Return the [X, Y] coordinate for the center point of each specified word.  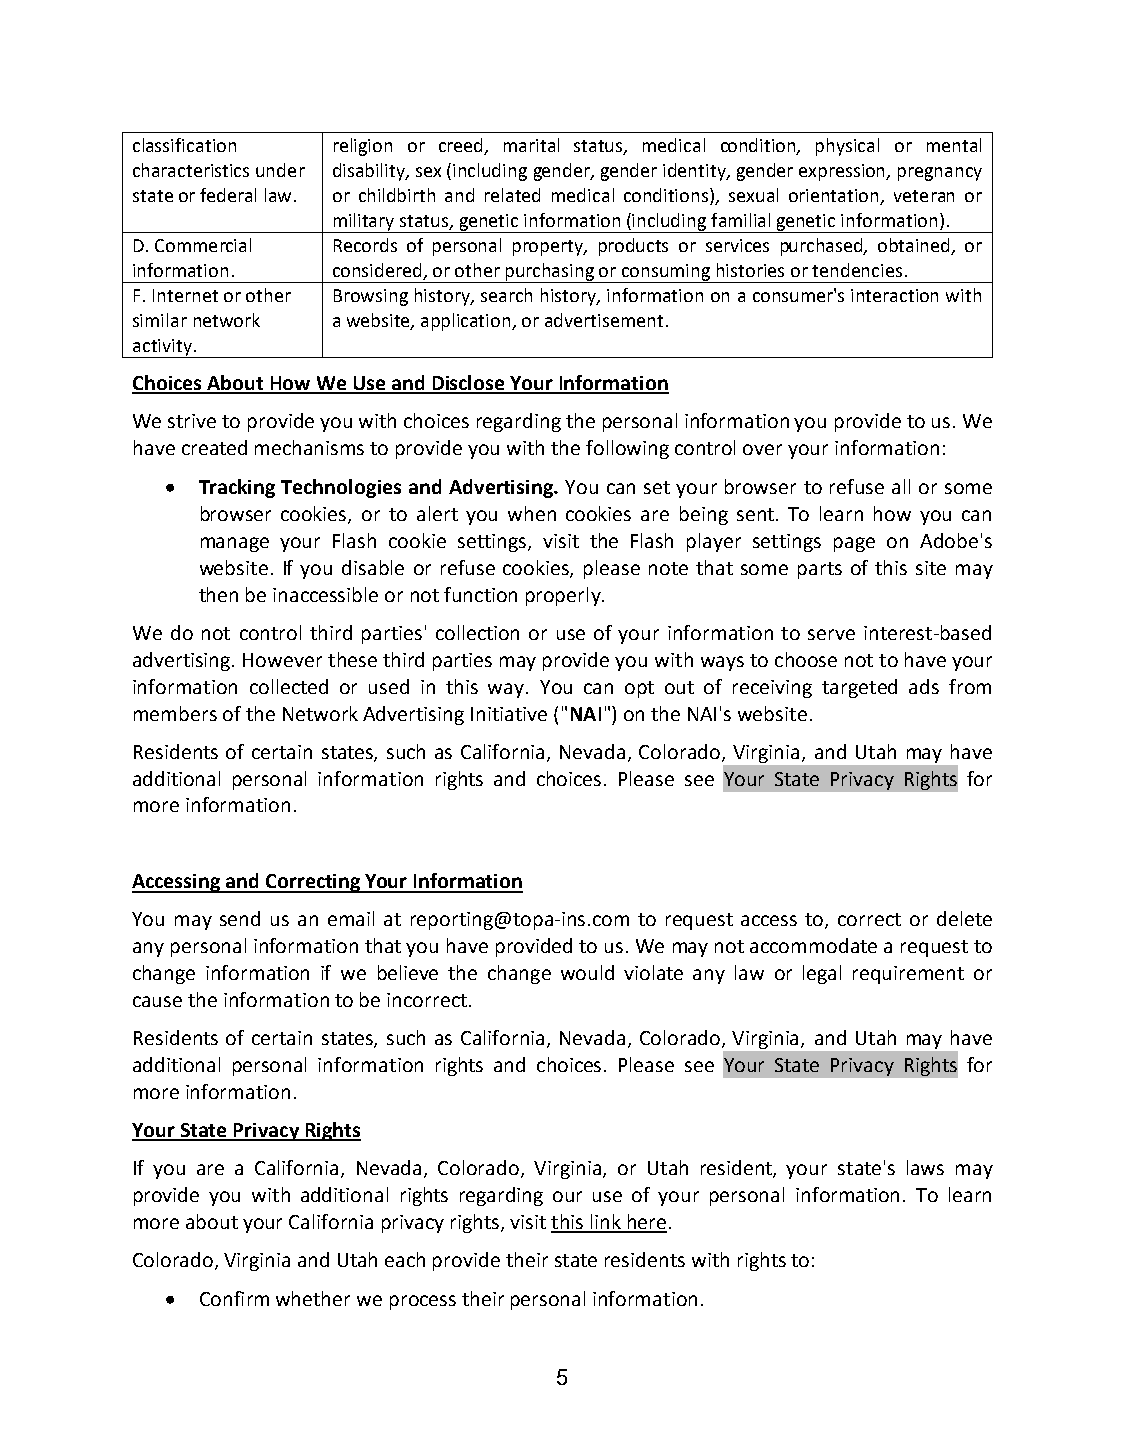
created [214, 447]
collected [289, 686]
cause [157, 1001]
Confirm [234, 1298]
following [627, 449]
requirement [908, 975]
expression [843, 172]
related [512, 195]
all [901, 486]
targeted [859, 688]
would [587, 972]
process [423, 1302]
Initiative [509, 714]
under [280, 170]
